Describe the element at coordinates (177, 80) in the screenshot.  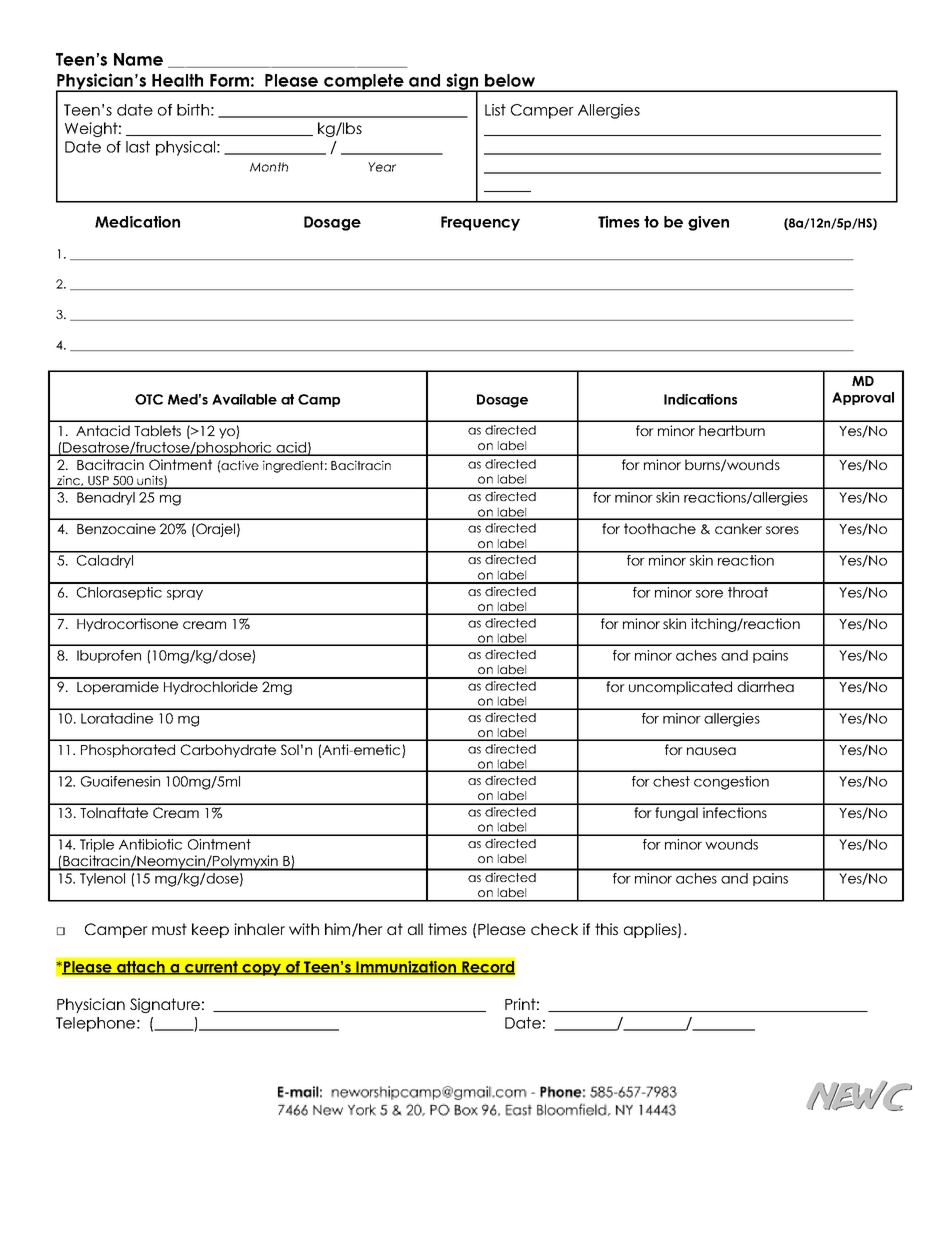
I see `Health` at that location.
